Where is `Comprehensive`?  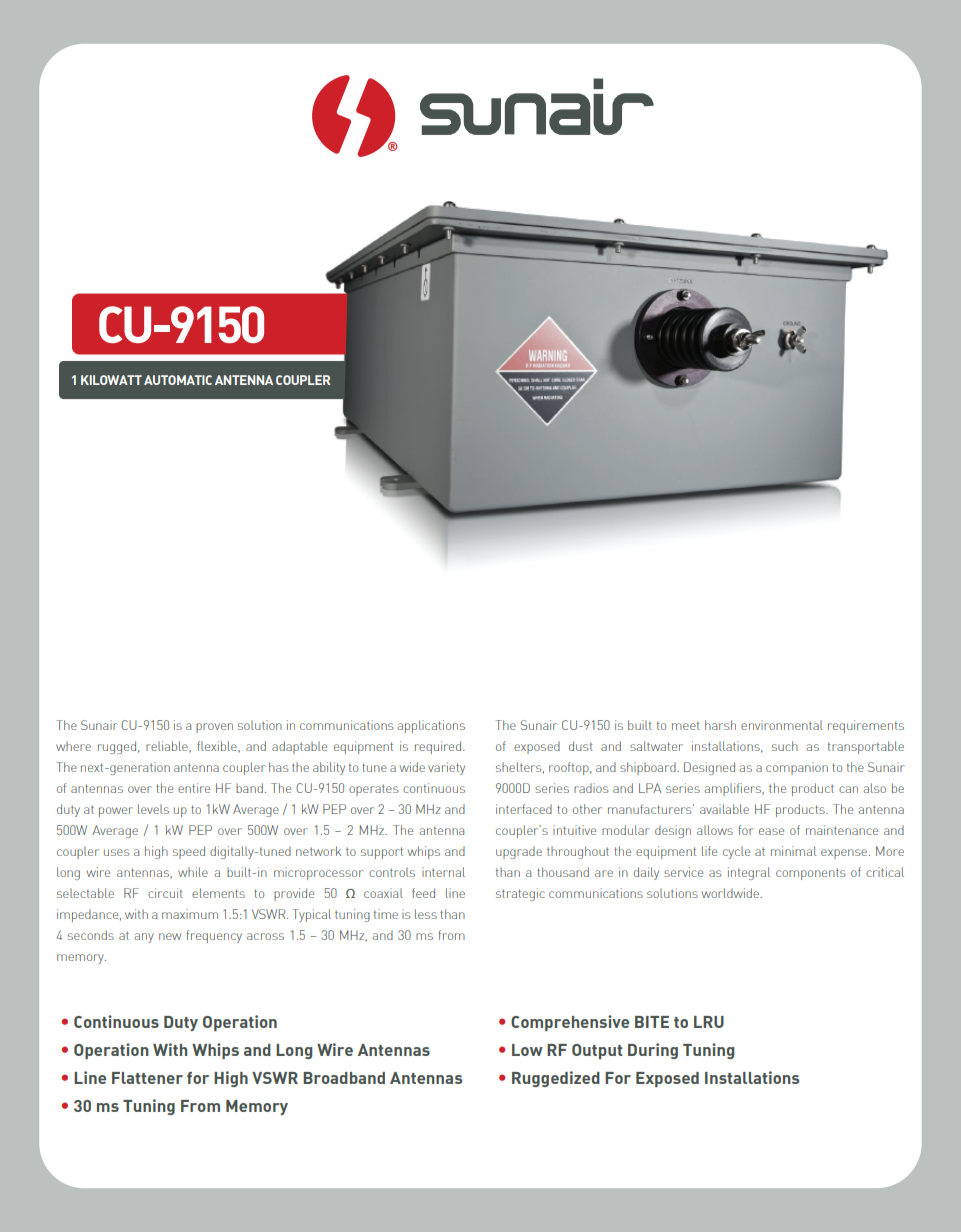
Comprehensive is located at coordinates (570, 1023).
